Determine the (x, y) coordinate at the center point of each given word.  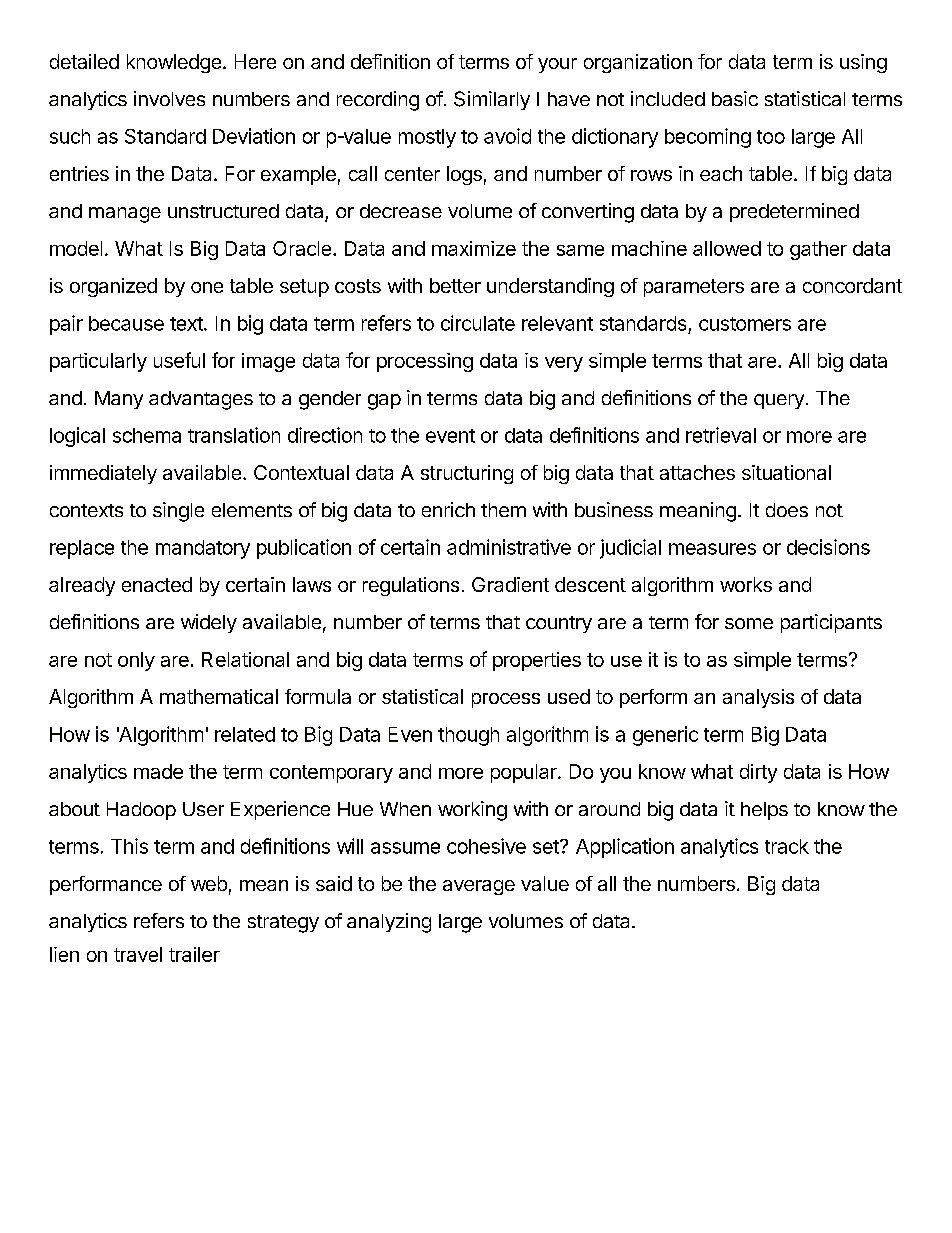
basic (735, 98)
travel (138, 954)
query (779, 401)
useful (179, 360)
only (136, 661)
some (749, 623)
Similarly (492, 100)
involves (169, 98)
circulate (478, 323)
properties (537, 661)
